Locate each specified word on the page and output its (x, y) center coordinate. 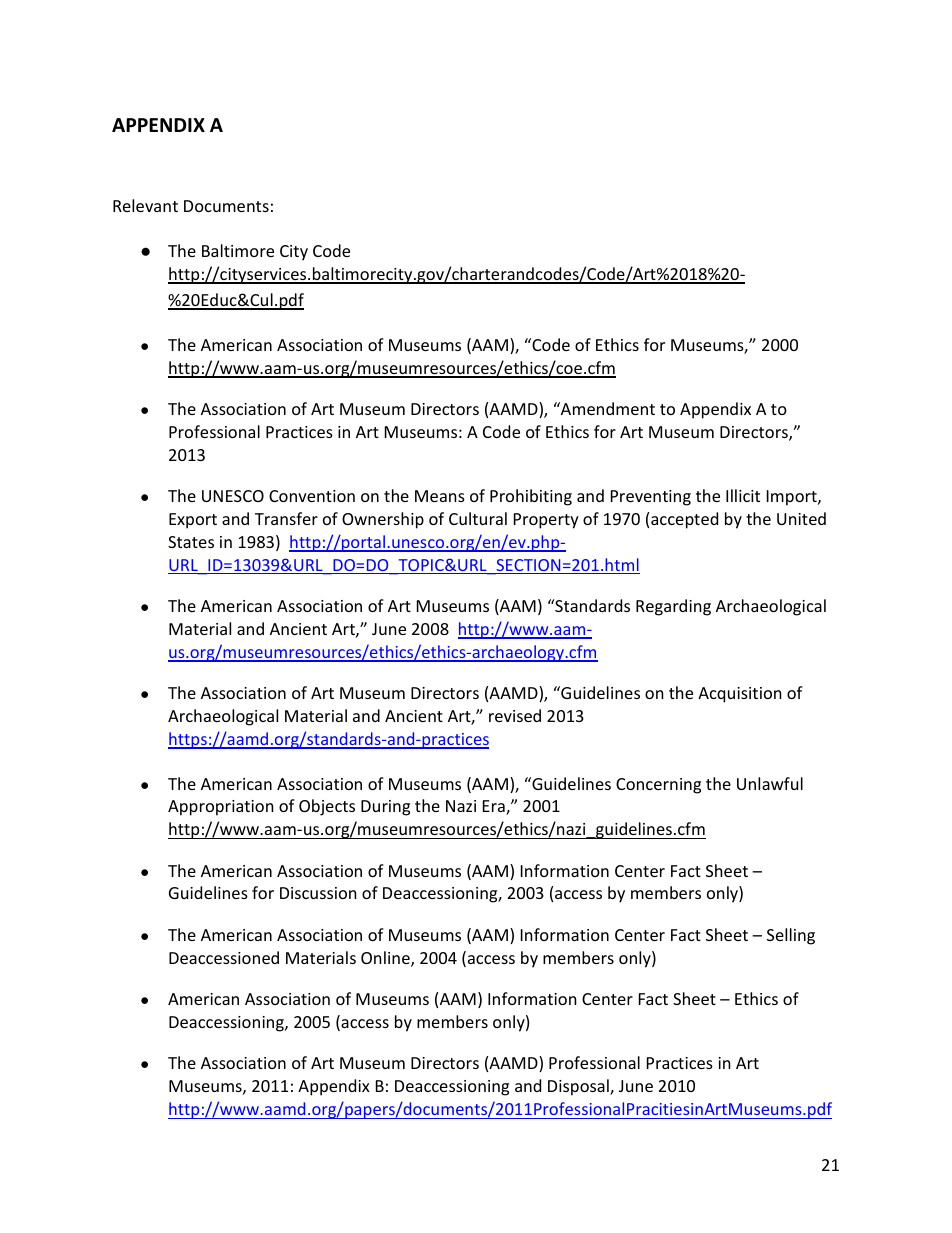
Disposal (579, 1087)
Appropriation (221, 808)
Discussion (318, 893)
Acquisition (740, 695)
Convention (312, 496)
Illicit (743, 495)
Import (793, 498)
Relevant (145, 205)
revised (515, 715)
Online (386, 959)
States (191, 542)
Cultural (478, 518)
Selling (791, 936)
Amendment (607, 408)
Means (440, 496)
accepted (684, 520)
